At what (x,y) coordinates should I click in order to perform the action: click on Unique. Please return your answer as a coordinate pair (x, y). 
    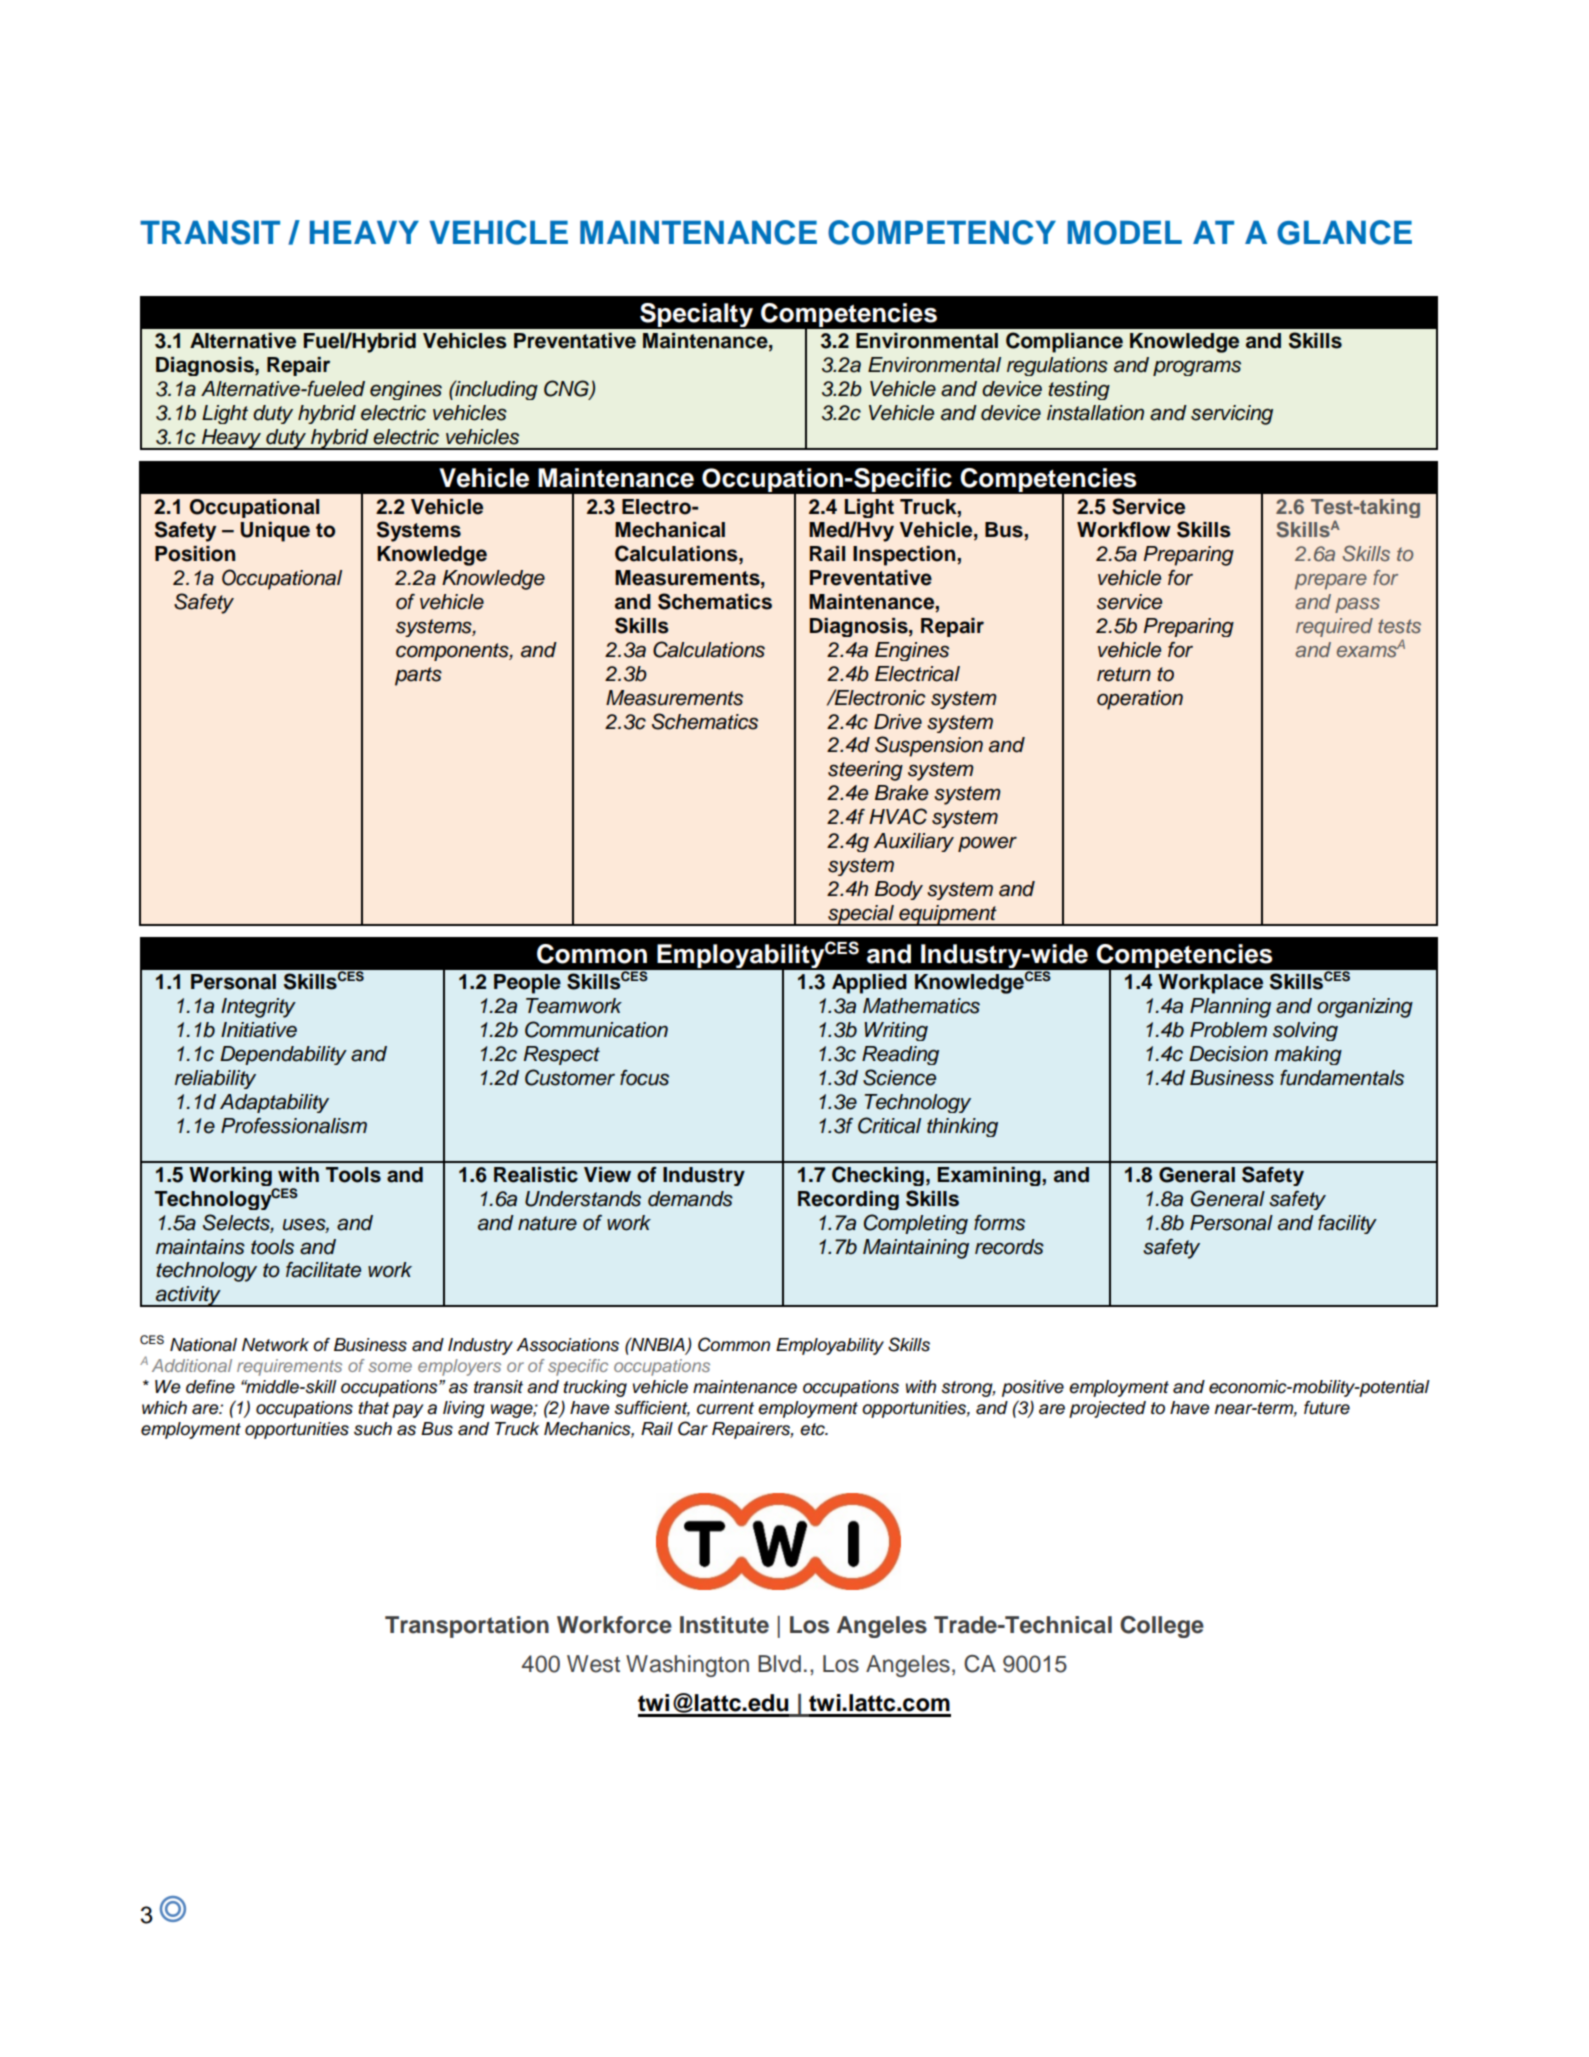
    Looking at the image, I should click on (275, 532).
